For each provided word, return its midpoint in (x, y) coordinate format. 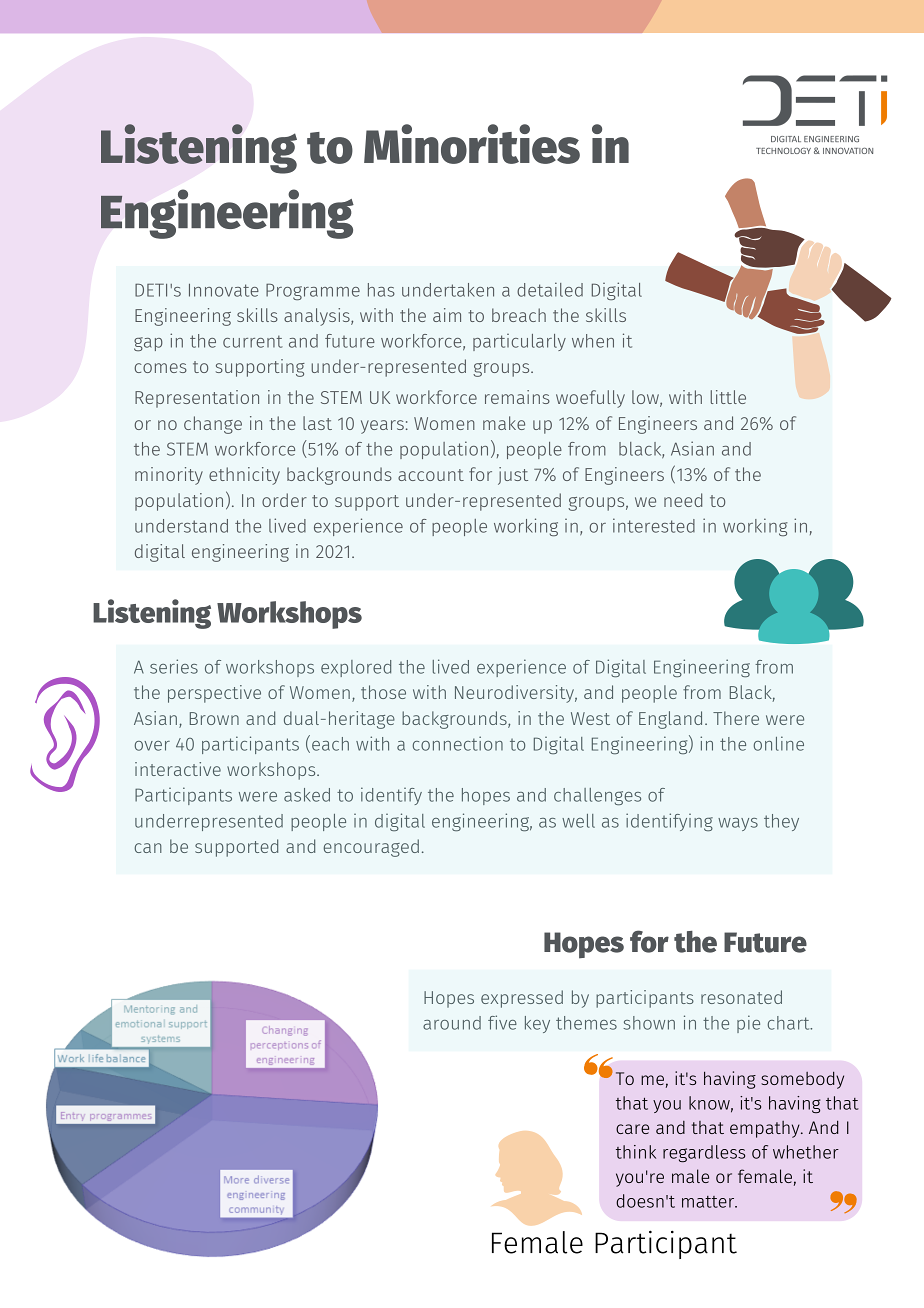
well (578, 821)
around (452, 1023)
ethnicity (244, 476)
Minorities (472, 144)
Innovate (224, 290)
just (513, 476)
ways (738, 824)
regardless (704, 1153)
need (683, 500)
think (636, 1152)
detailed (550, 289)
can (148, 848)
